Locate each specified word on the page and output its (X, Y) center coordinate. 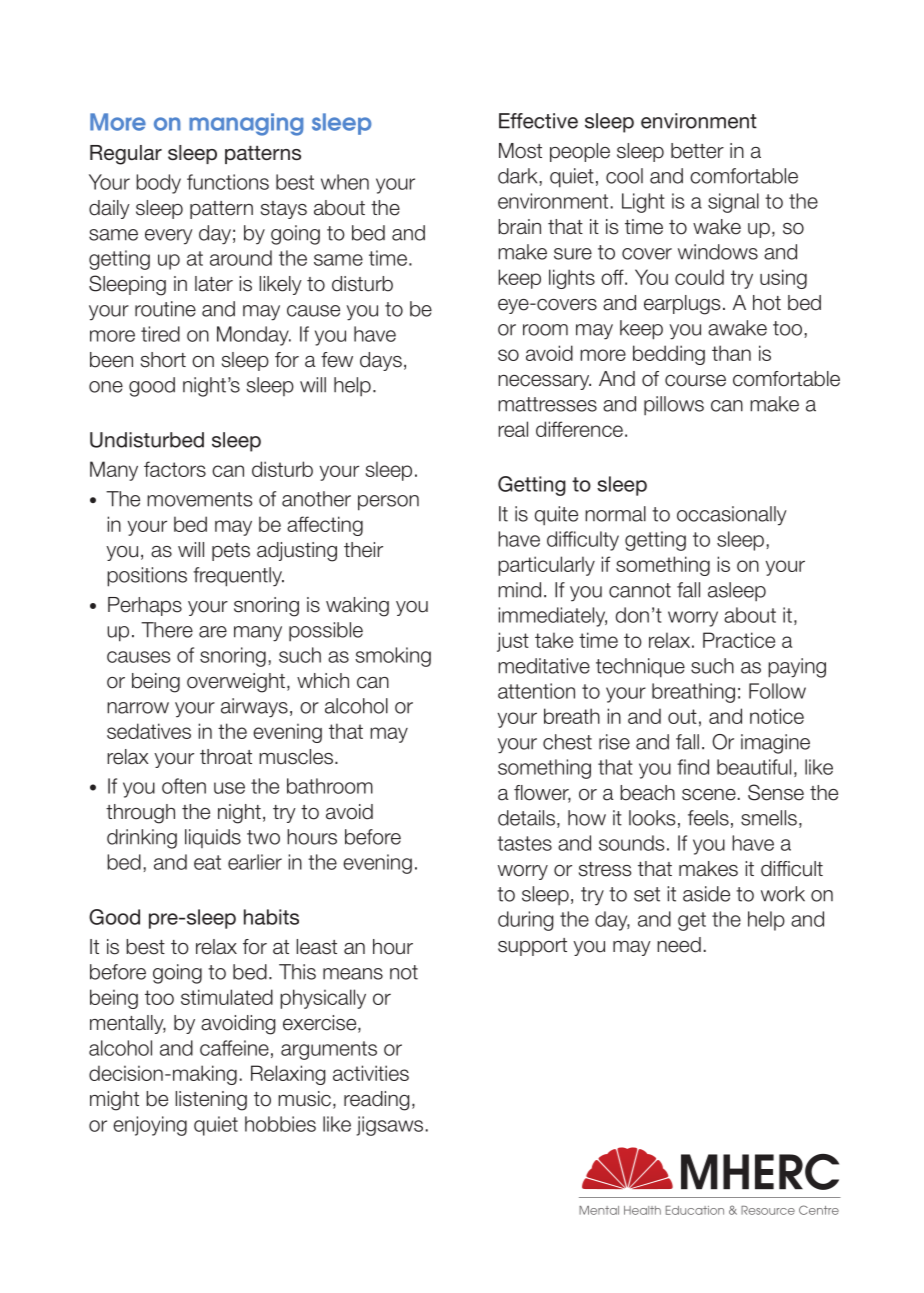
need (679, 945)
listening (211, 1101)
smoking (393, 657)
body (158, 184)
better (697, 151)
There (167, 630)
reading (376, 1101)
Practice (739, 640)
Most (520, 151)
